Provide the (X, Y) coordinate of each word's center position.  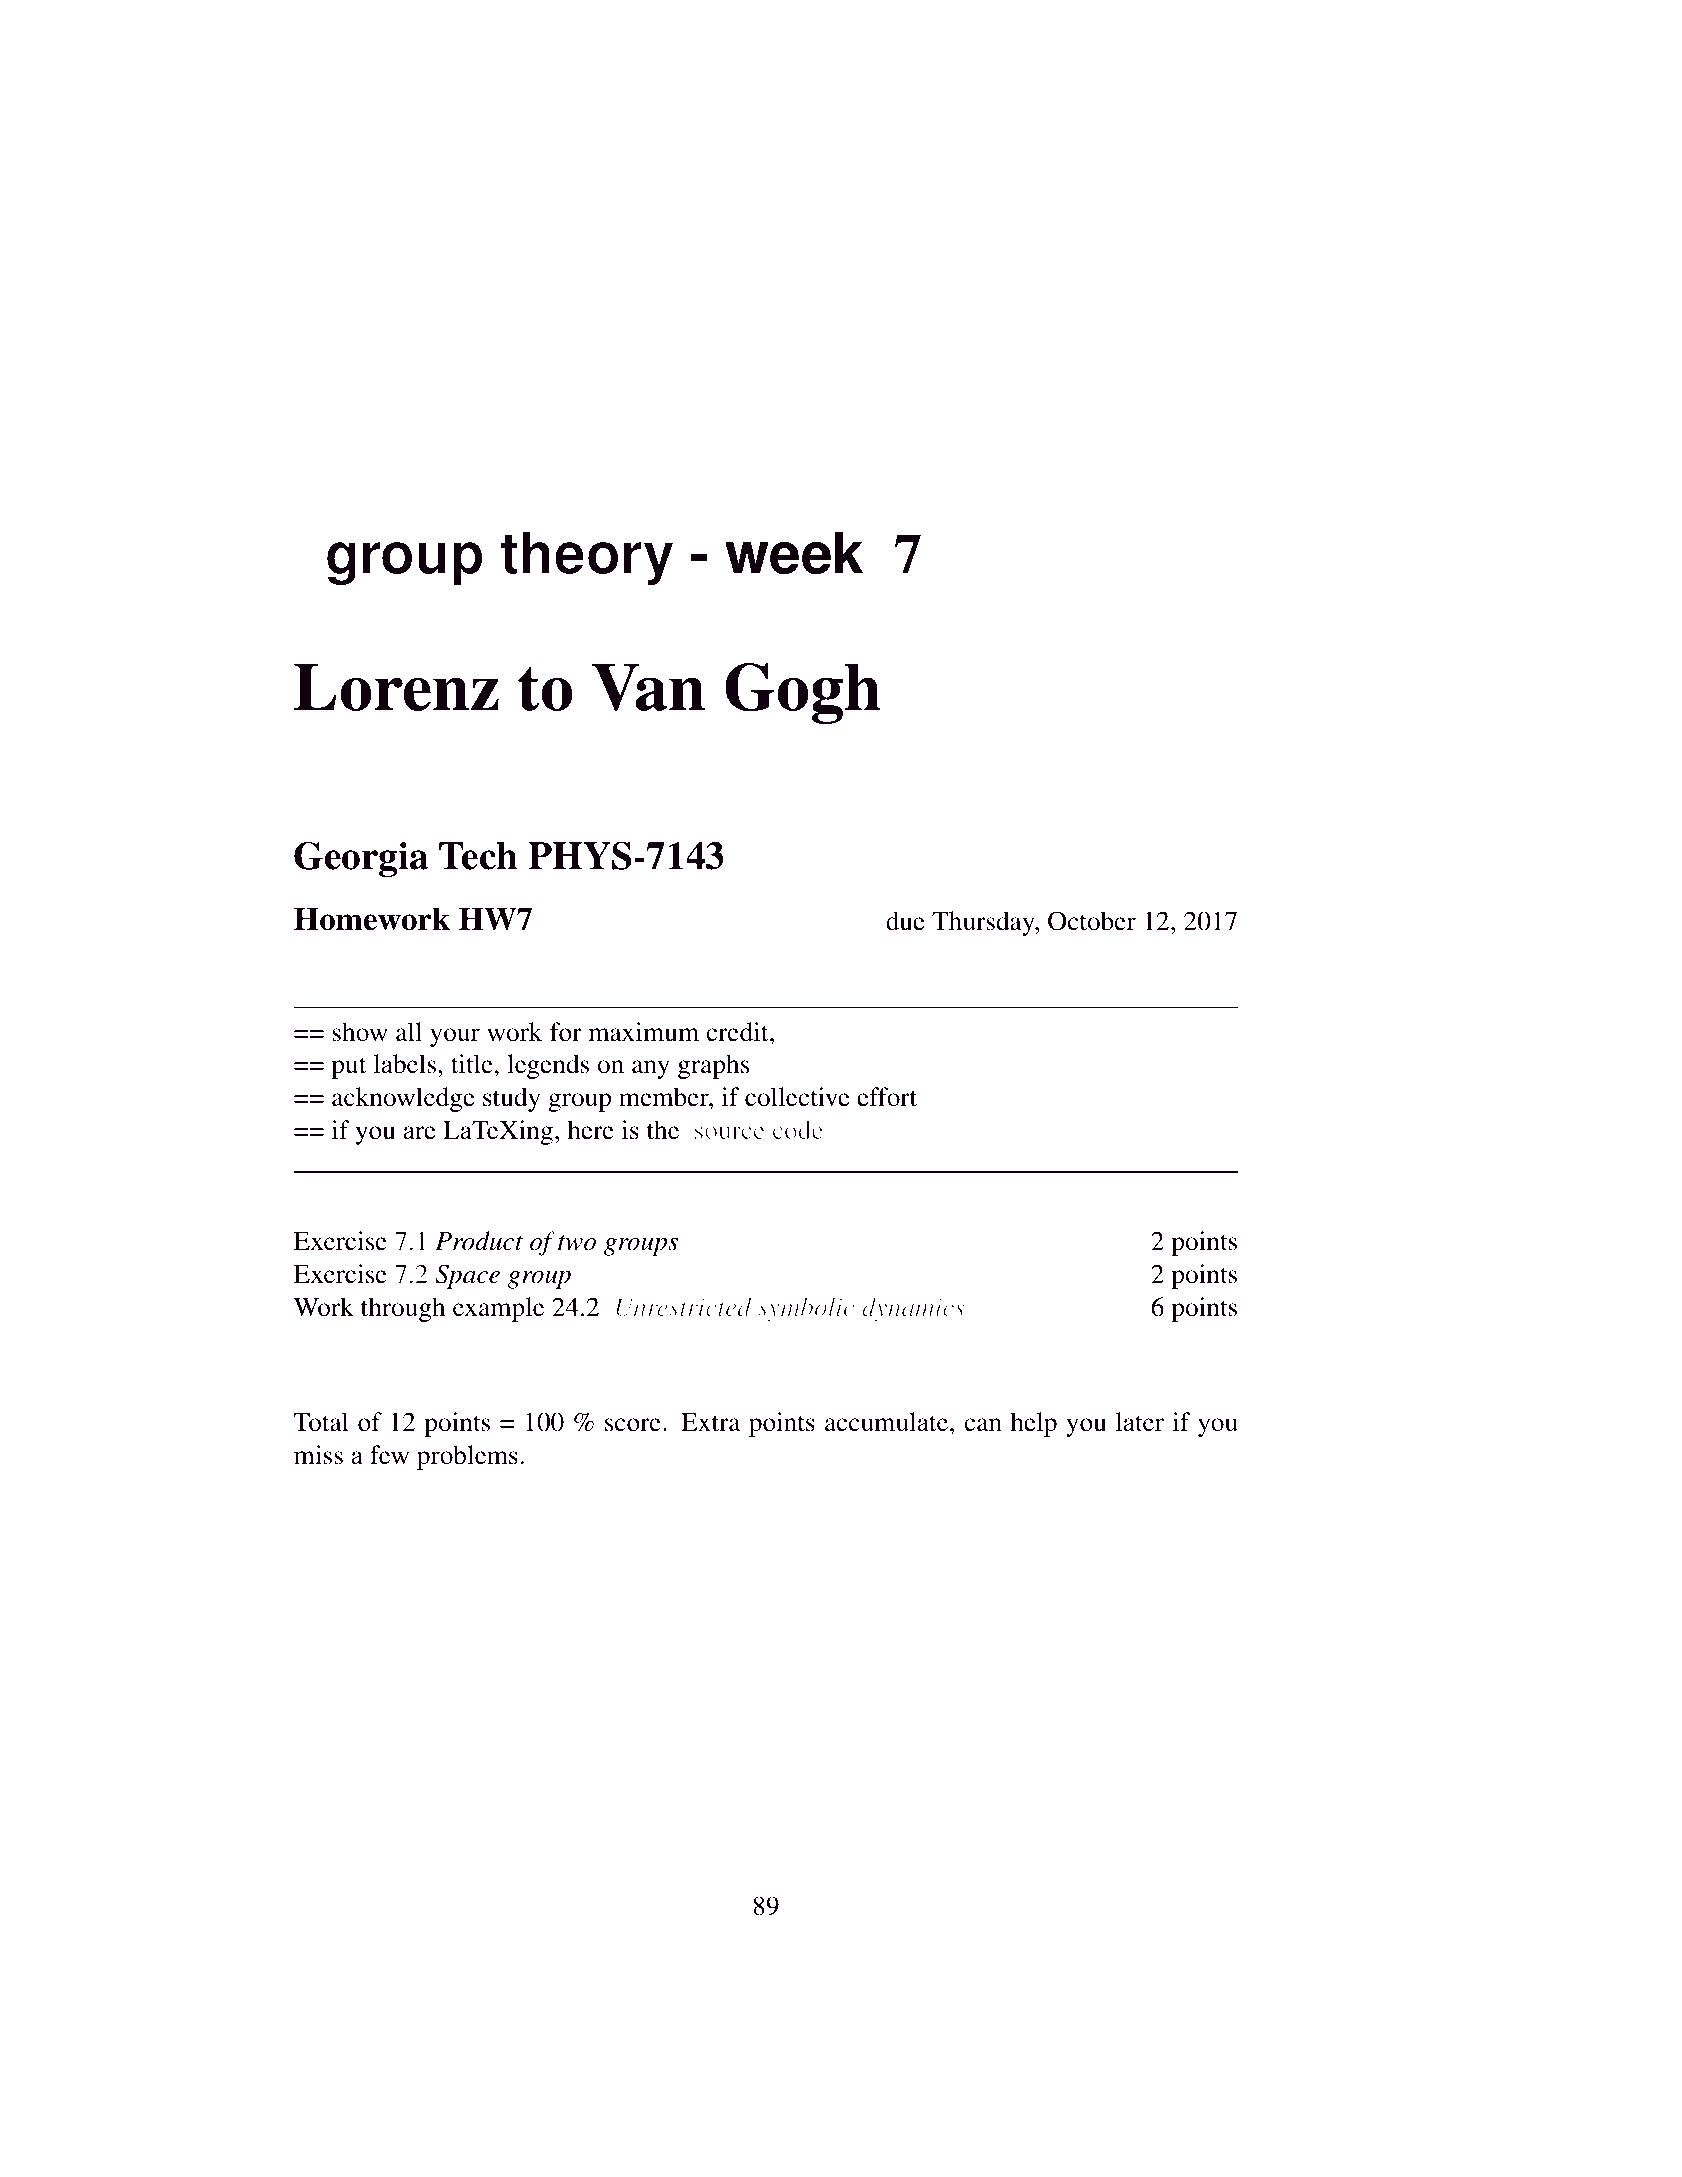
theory (587, 558)
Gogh (803, 693)
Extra (711, 1422)
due (905, 921)
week (794, 553)
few (389, 1455)
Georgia (361, 859)
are (420, 1133)
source (729, 1132)
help (1034, 1424)
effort (887, 1097)
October (1092, 921)
